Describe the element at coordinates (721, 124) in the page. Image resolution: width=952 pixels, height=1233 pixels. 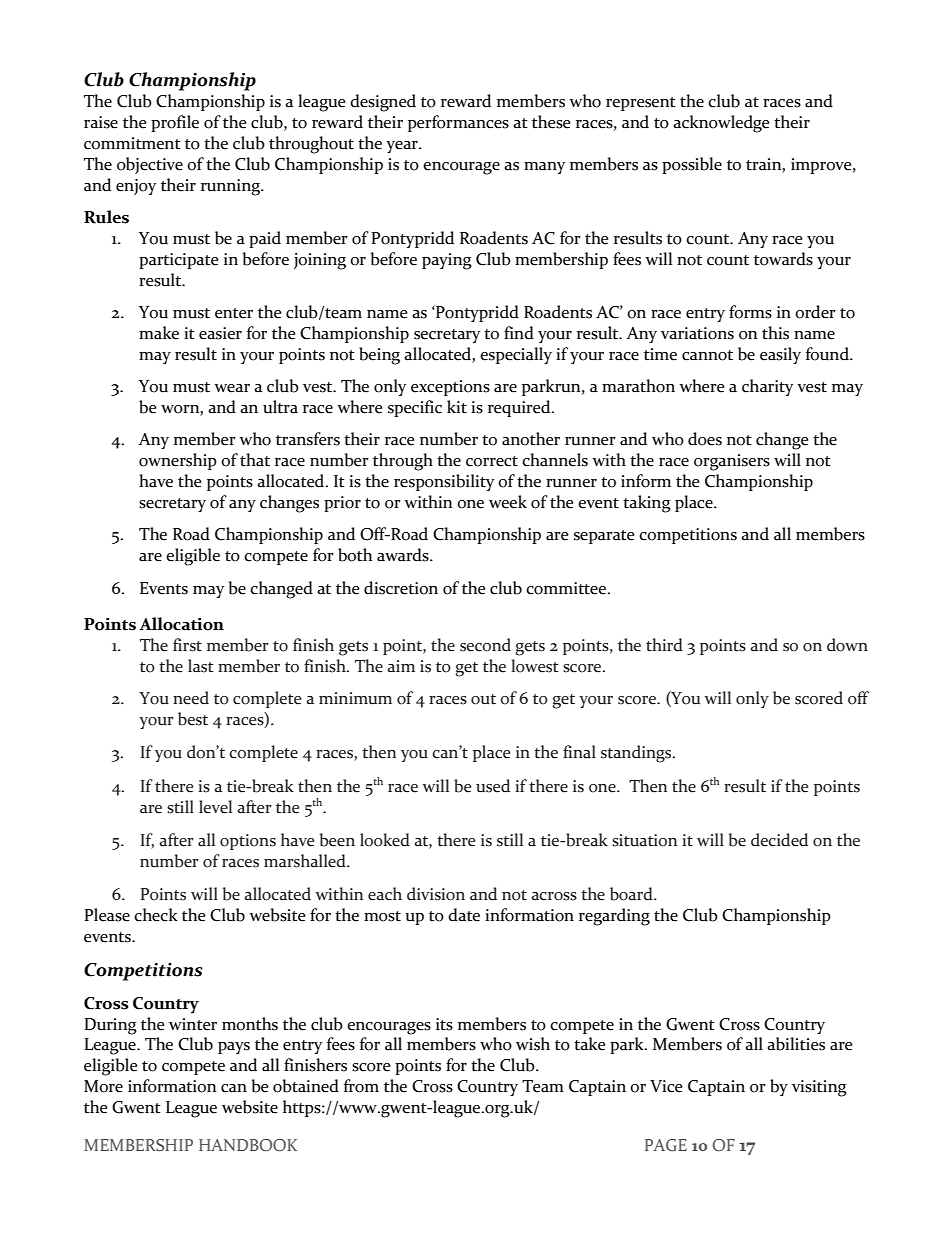
I see `acknowledge` at that location.
